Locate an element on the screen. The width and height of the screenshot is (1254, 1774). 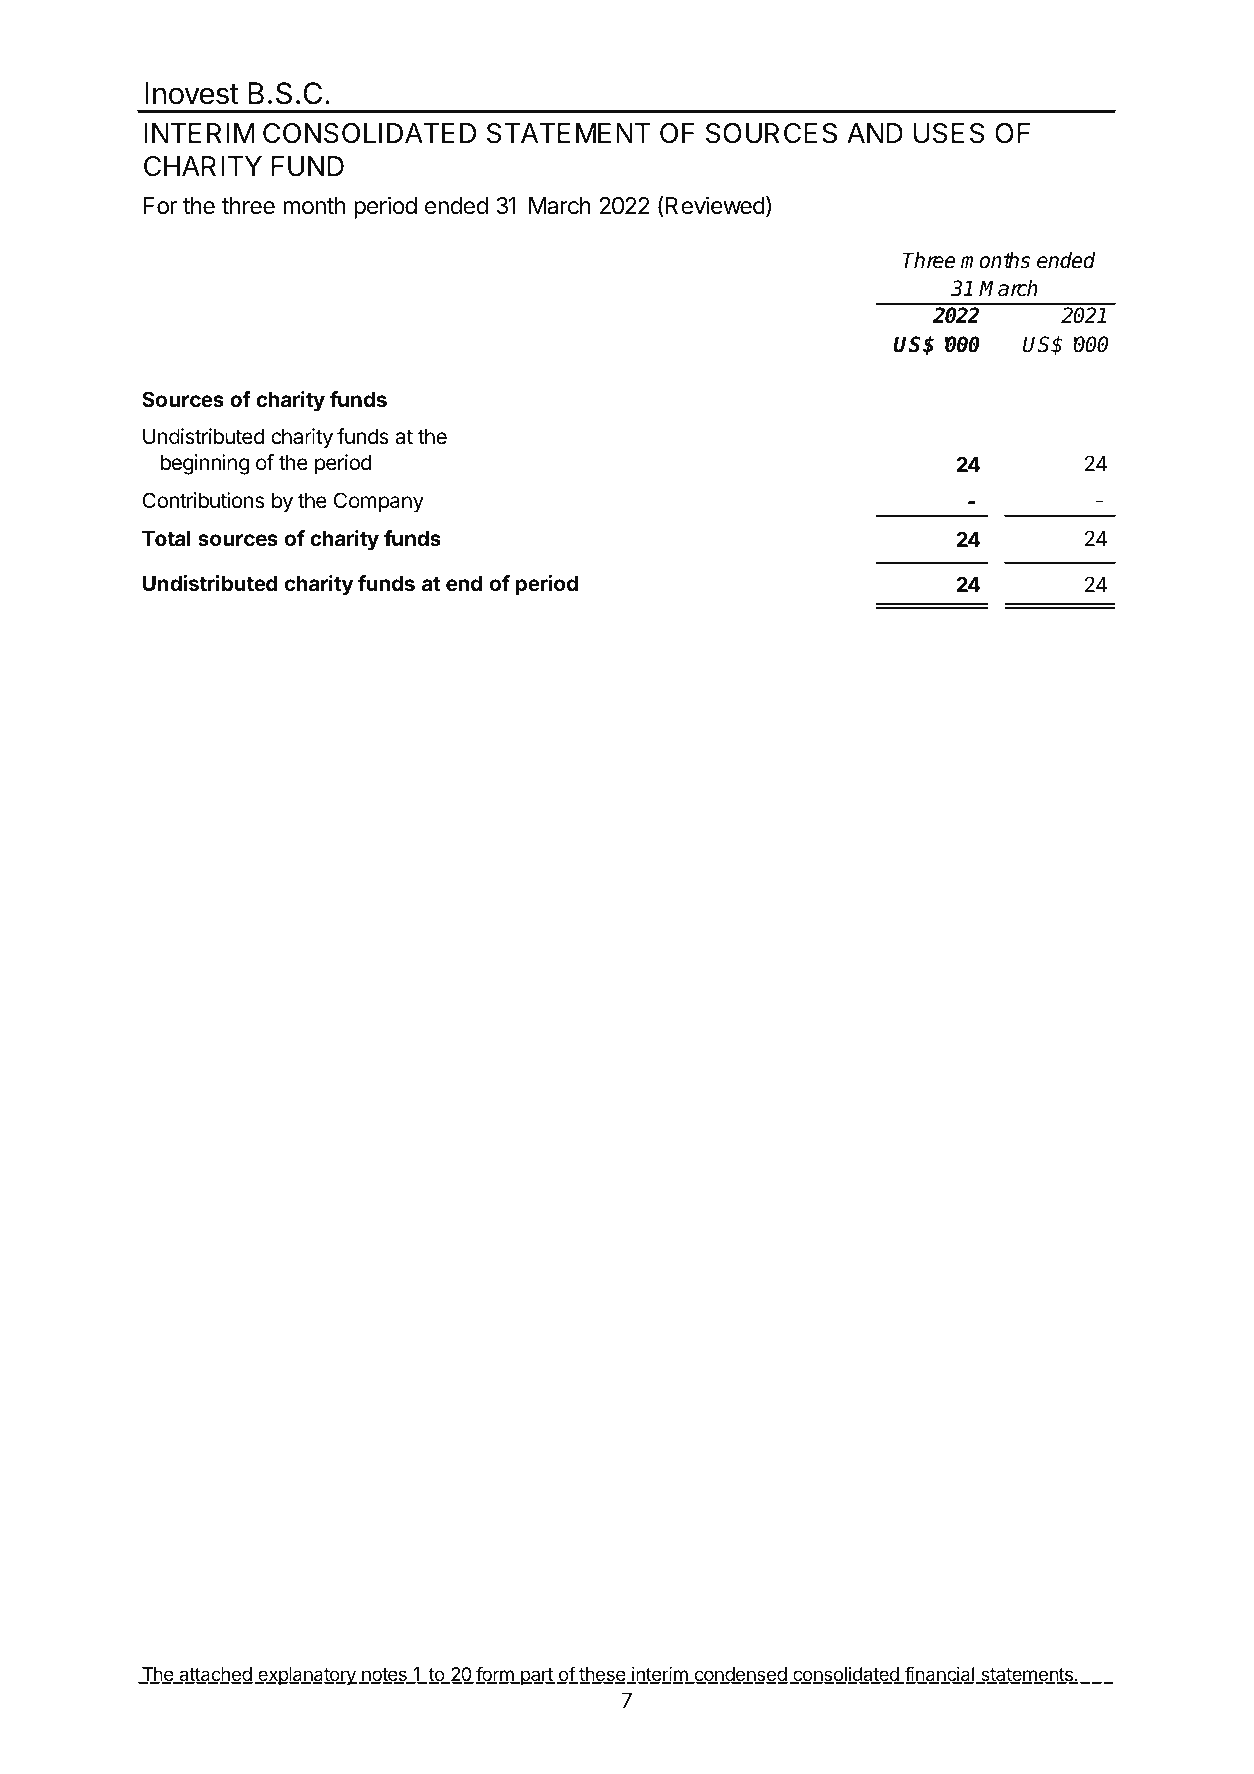
part is located at coordinates (537, 1676).
